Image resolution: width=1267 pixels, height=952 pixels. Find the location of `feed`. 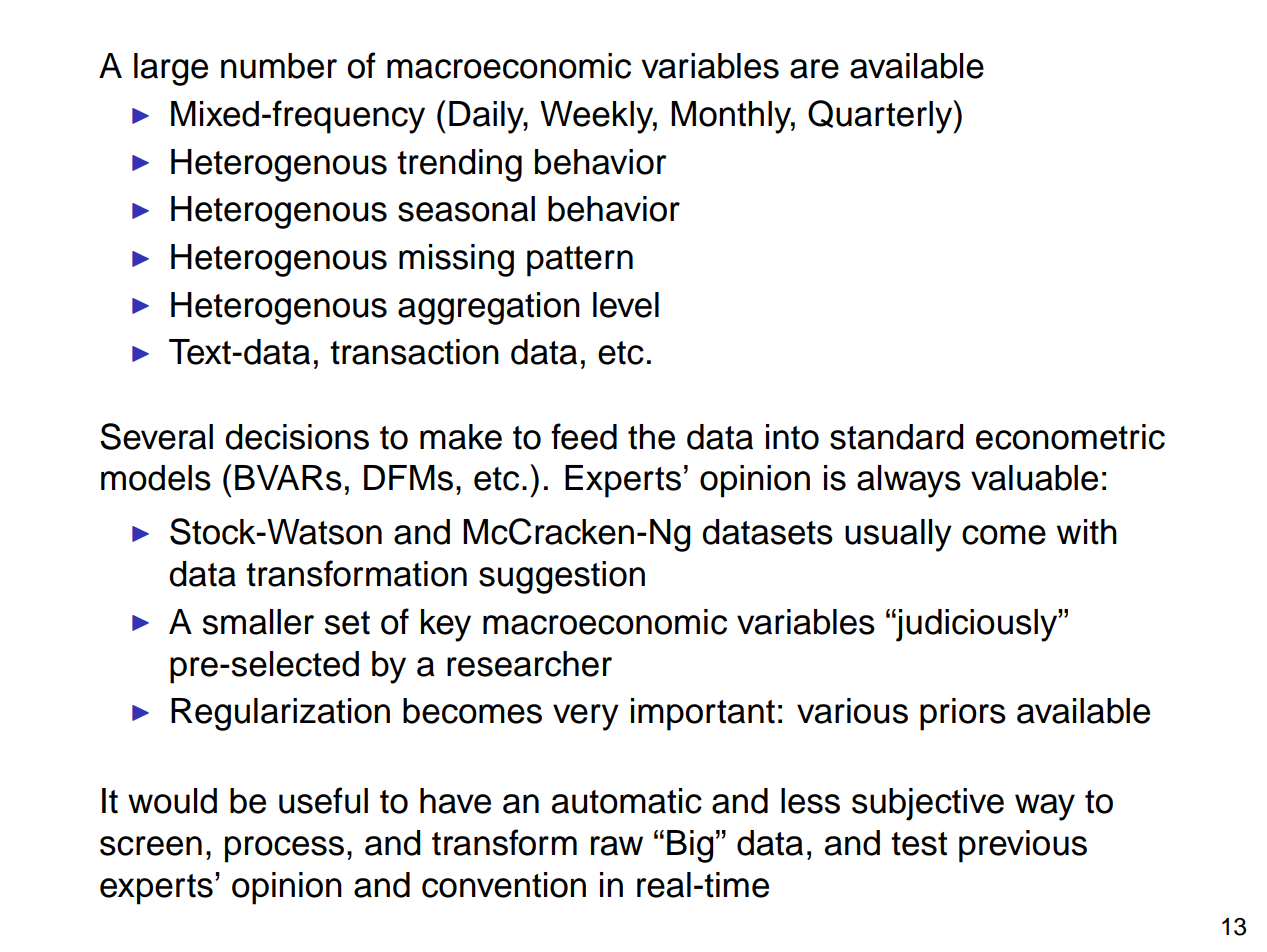

feed is located at coordinates (584, 436).
